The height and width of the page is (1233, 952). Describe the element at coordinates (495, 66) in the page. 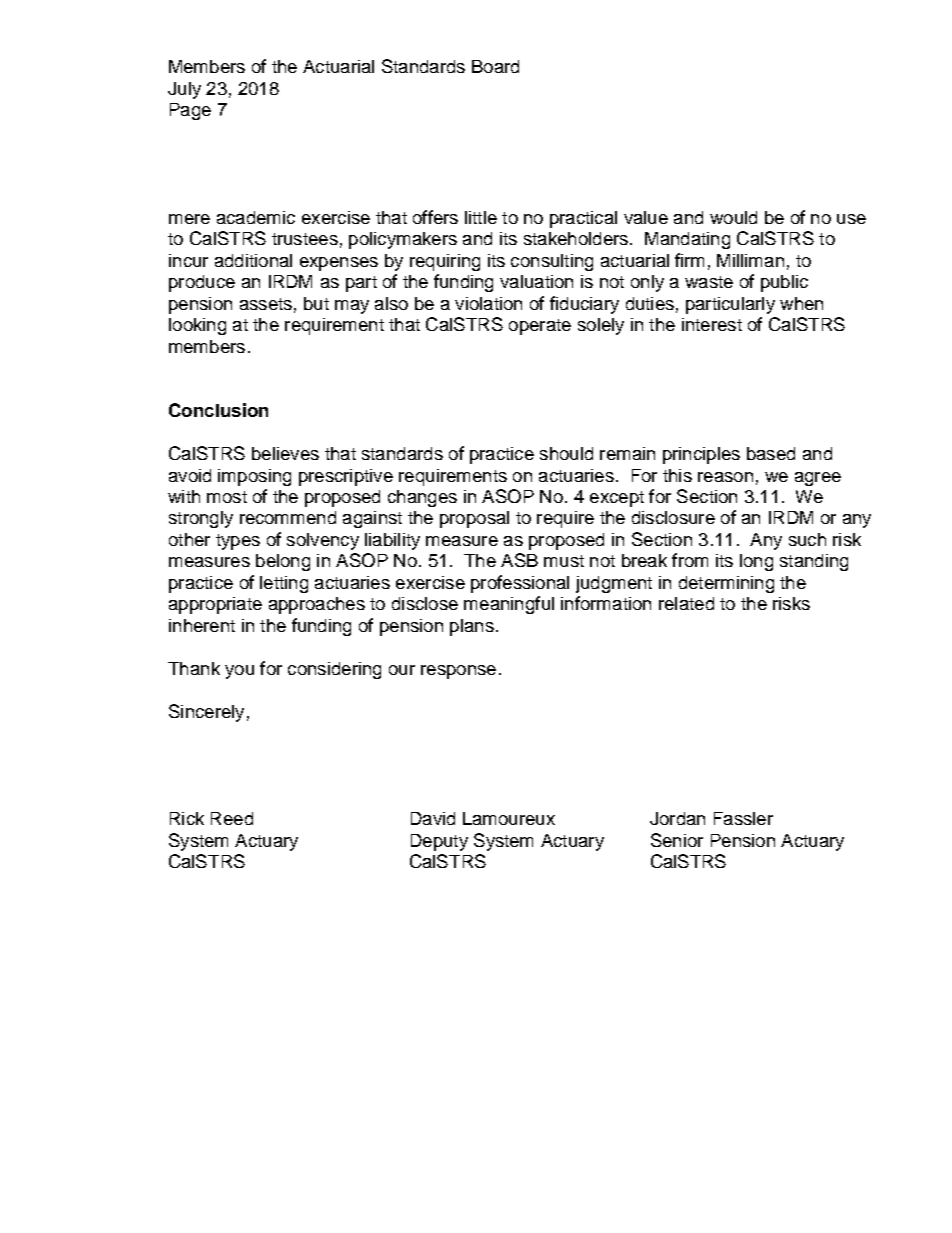

I see `Board` at that location.
